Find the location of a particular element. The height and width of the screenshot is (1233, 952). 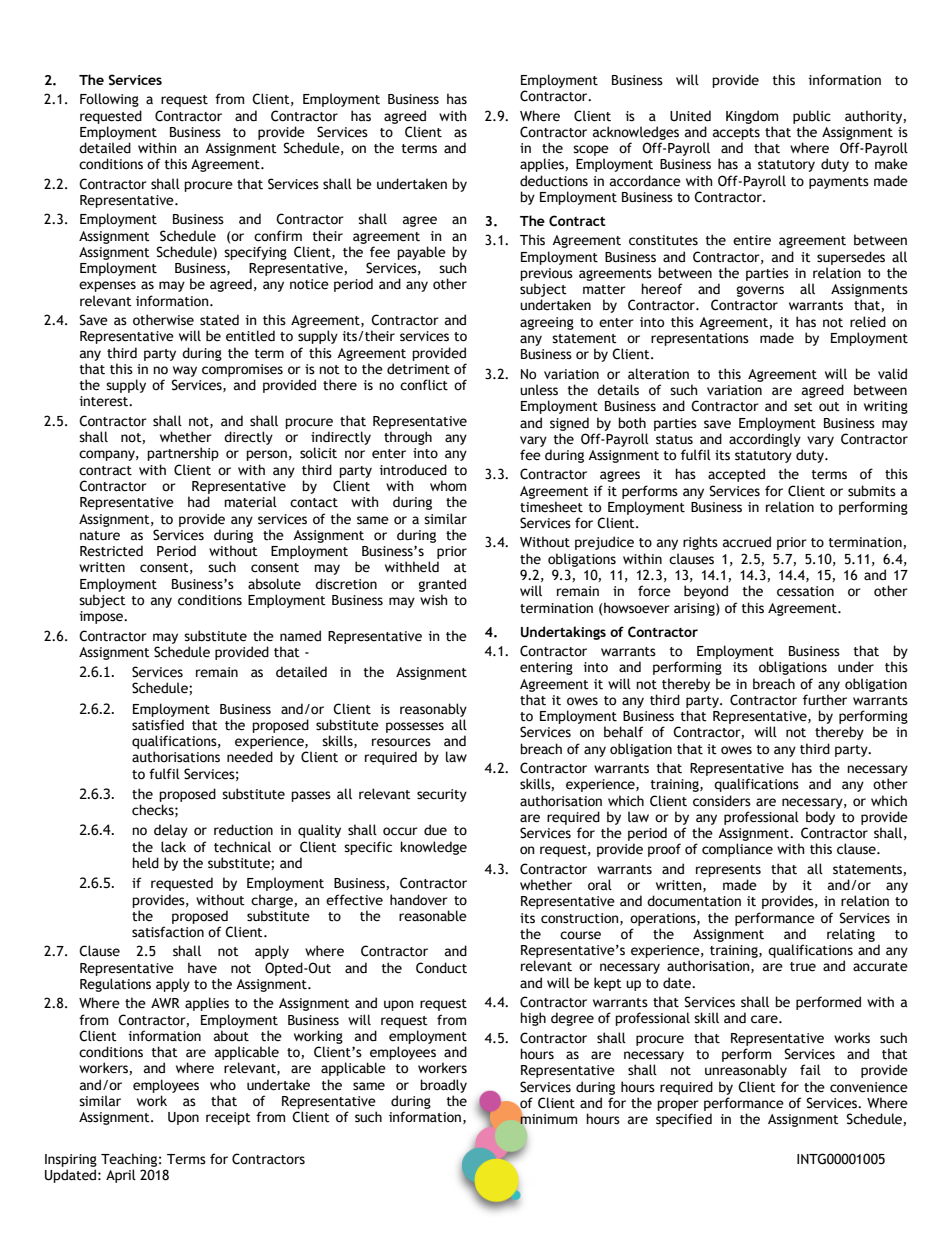

public is located at coordinates (812, 117).
